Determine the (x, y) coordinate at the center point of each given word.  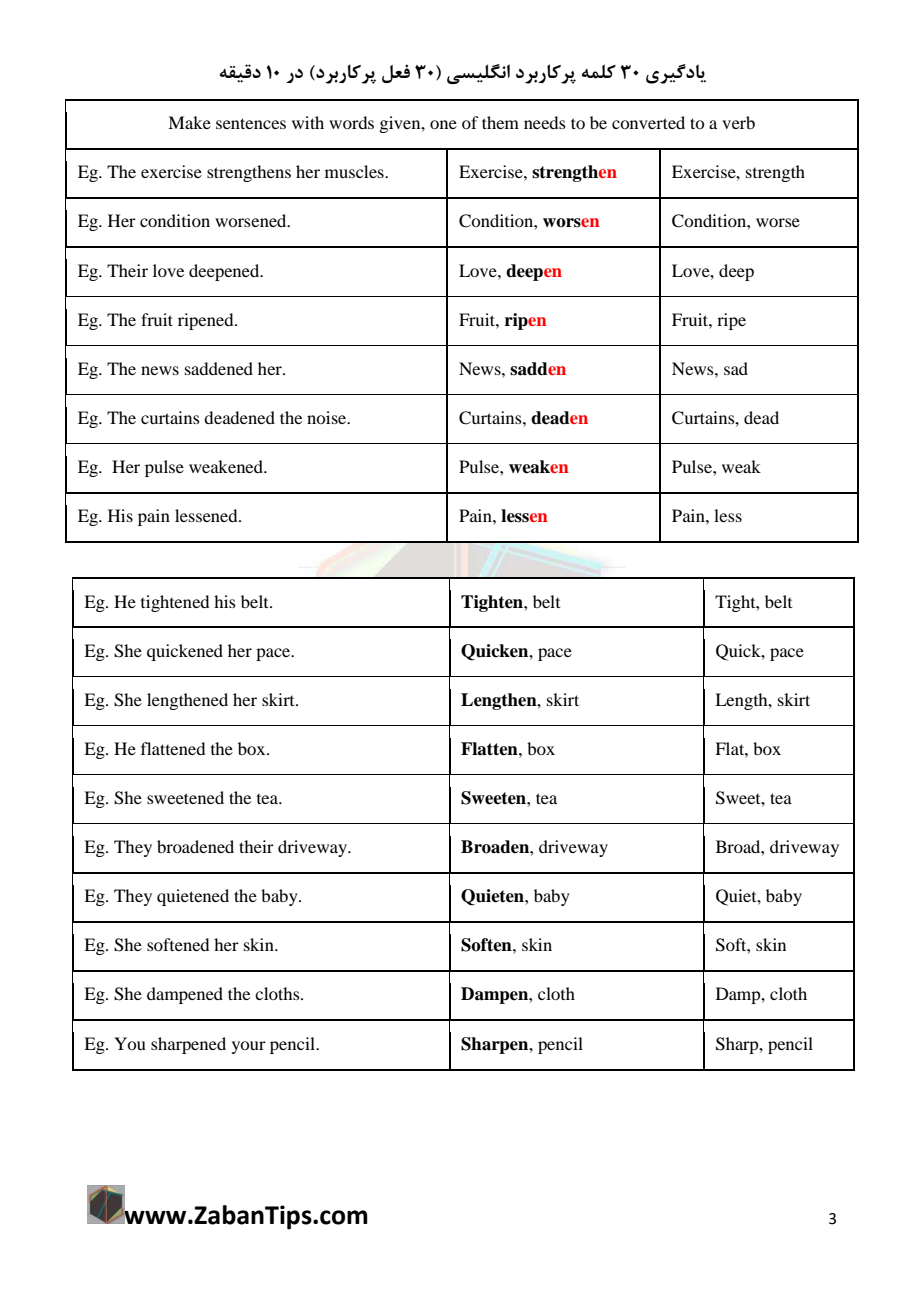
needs (545, 122)
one (443, 124)
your (249, 1047)
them (500, 122)
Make (189, 122)
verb (738, 122)
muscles (355, 171)
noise (328, 417)
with (308, 122)
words (351, 122)
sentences (251, 123)
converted (648, 122)
